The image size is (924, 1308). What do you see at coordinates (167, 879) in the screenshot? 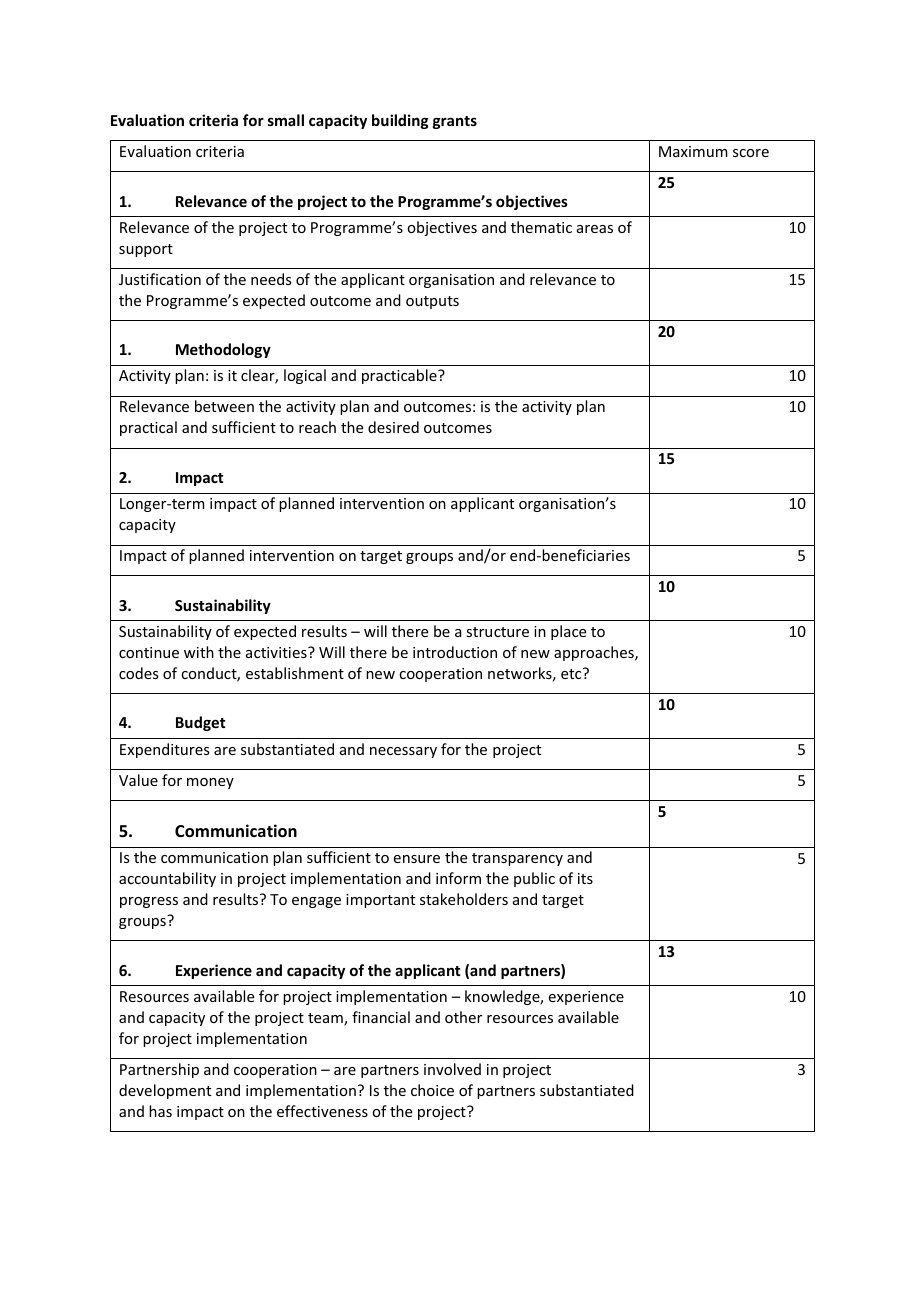
I see `accountability` at bounding box center [167, 879].
